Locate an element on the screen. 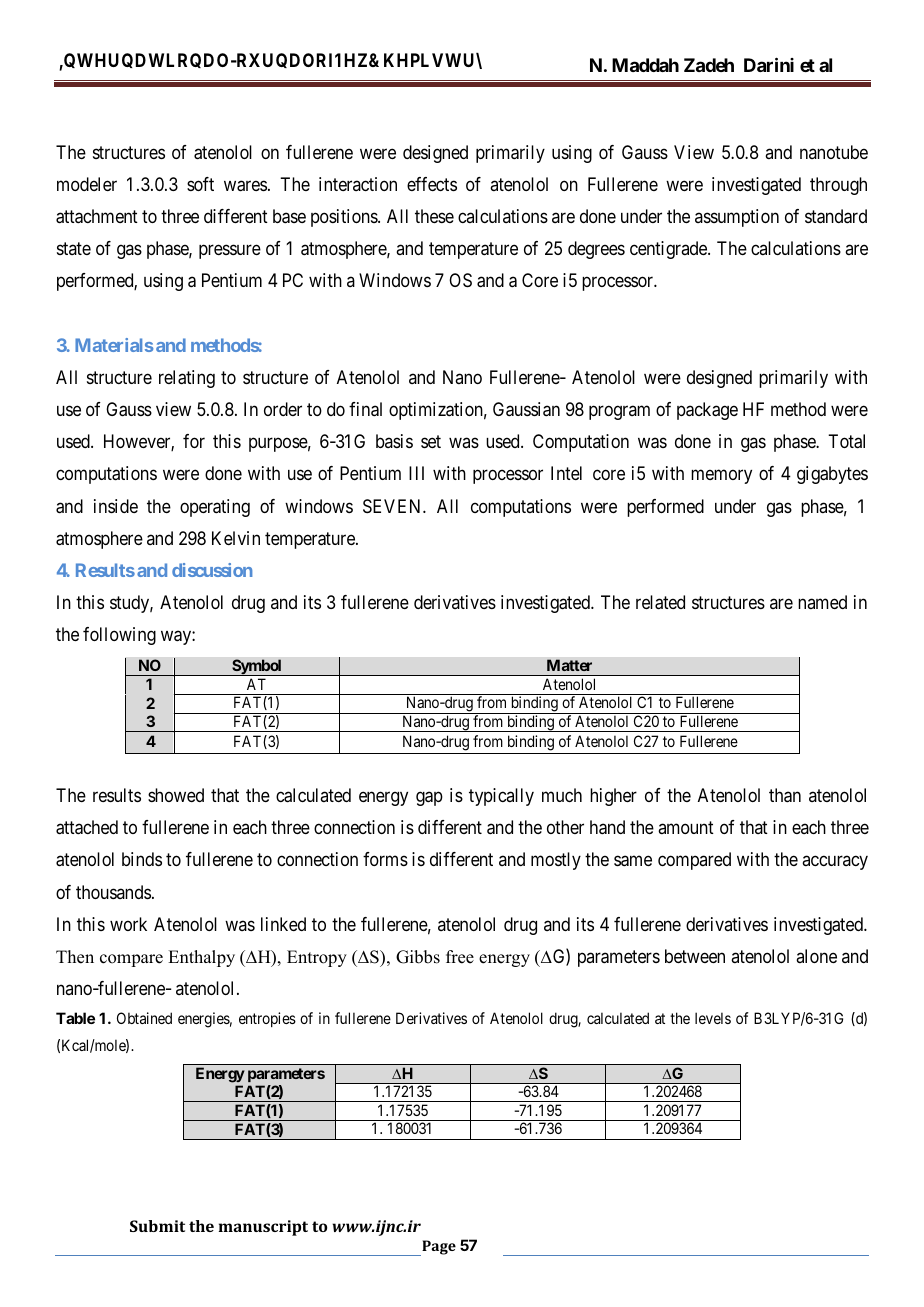 The height and width of the screenshot is (1307, 924). Page is located at coordinates (438, 1248).
